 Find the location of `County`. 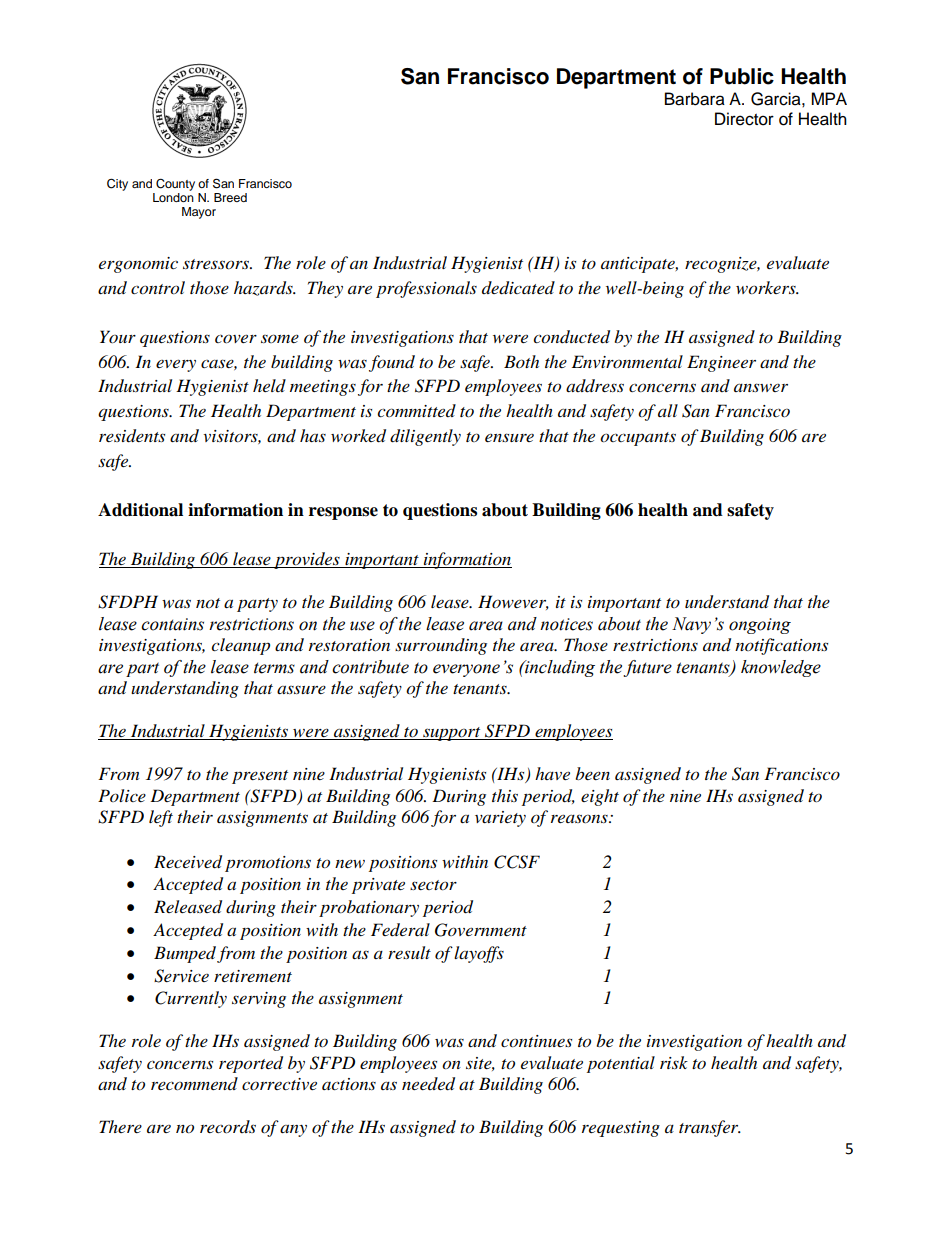

County is located at coordinates (175, 185).
